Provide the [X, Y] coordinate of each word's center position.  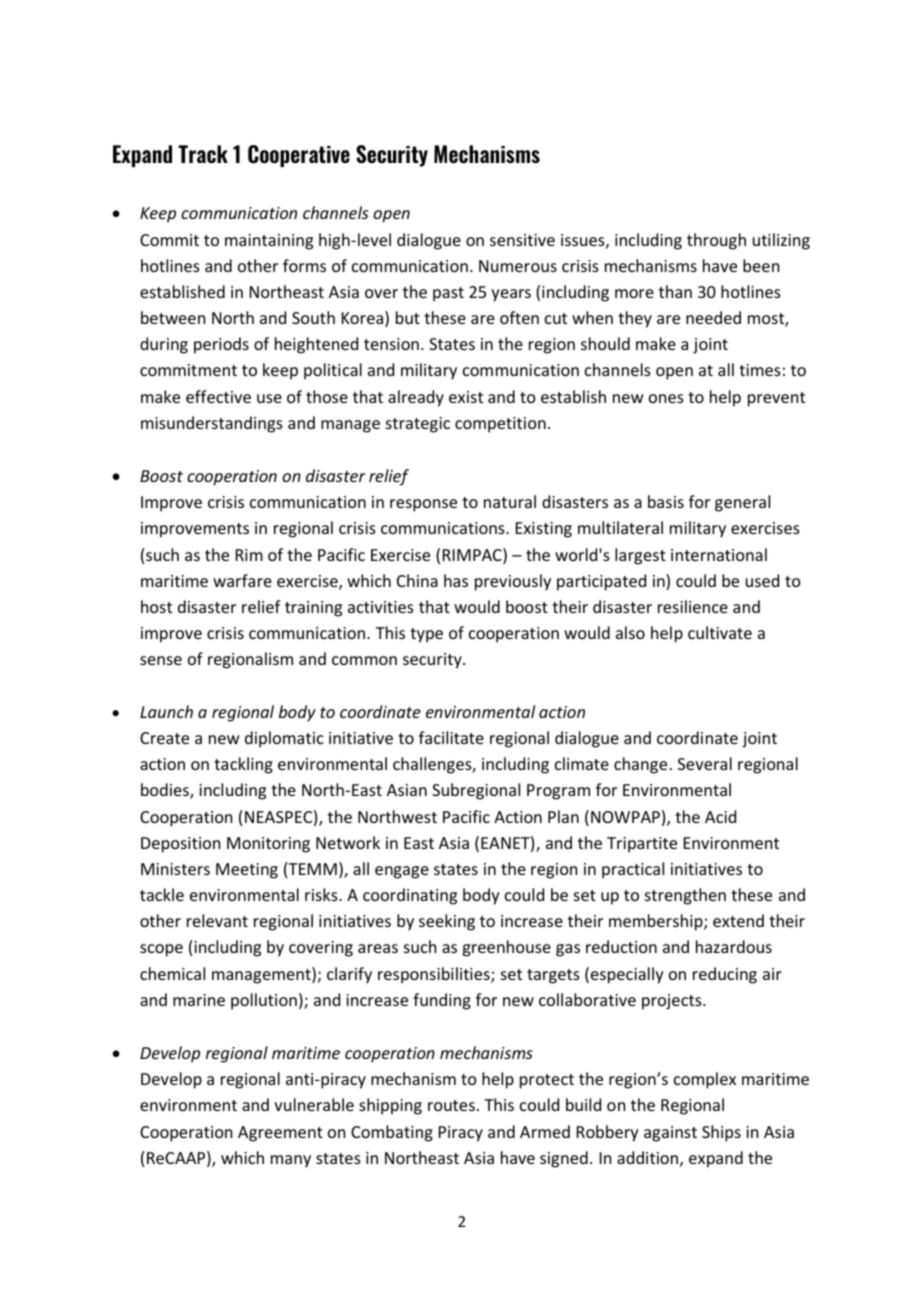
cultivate [720, 632]
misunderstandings [212, 424]
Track [203, 154]
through [716, 241]
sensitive [522, 240]
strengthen [685, 896]
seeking [447, 922]
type [426, 635]
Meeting [247, 871]
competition [500, 425]
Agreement [280, 1134]
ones [666, 398]
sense [161, 660]
